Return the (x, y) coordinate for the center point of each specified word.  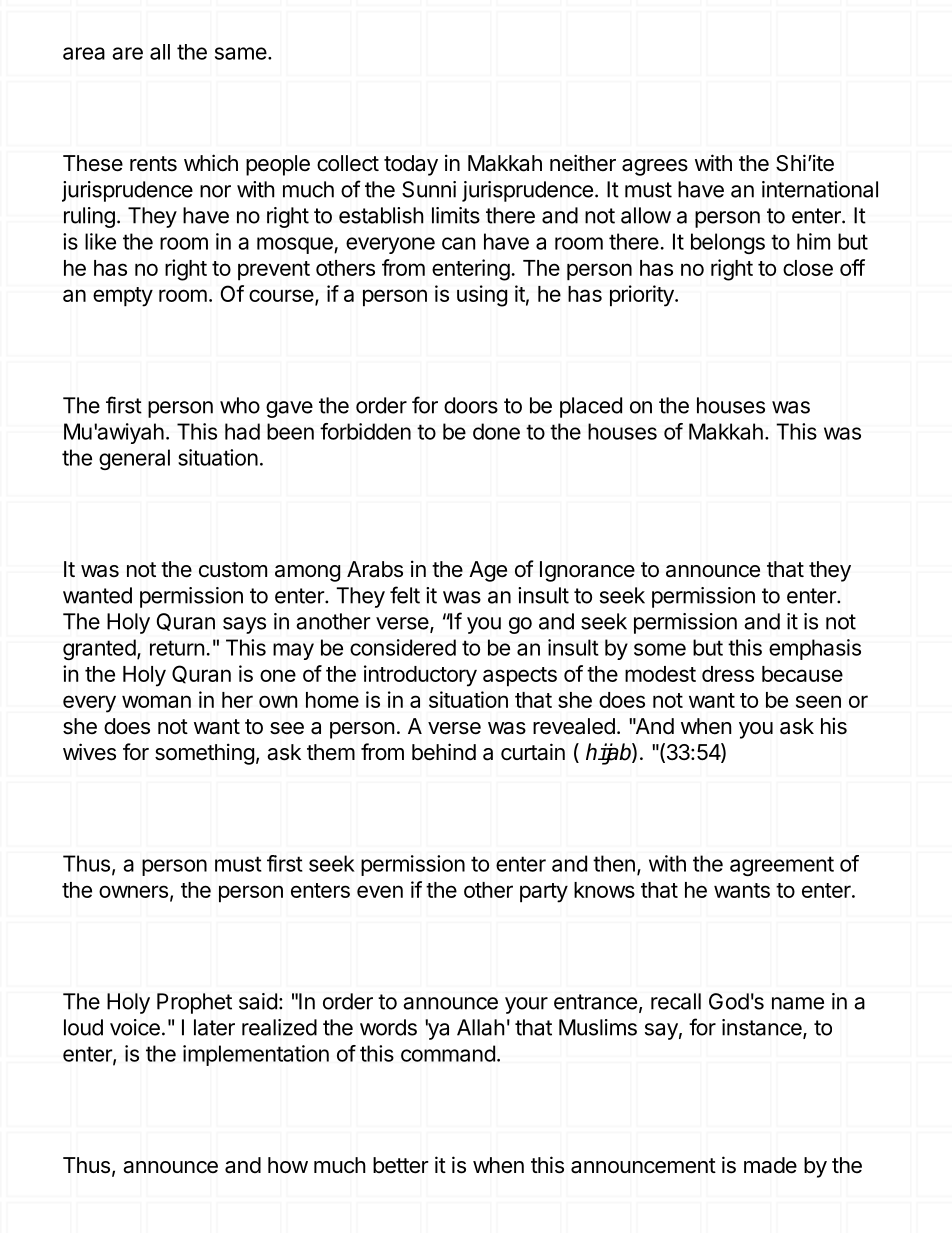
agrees (655, 167)
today (411, 165)
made (770, 1165)
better (401, 1165)
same (241, 53)
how (288, 1165)
